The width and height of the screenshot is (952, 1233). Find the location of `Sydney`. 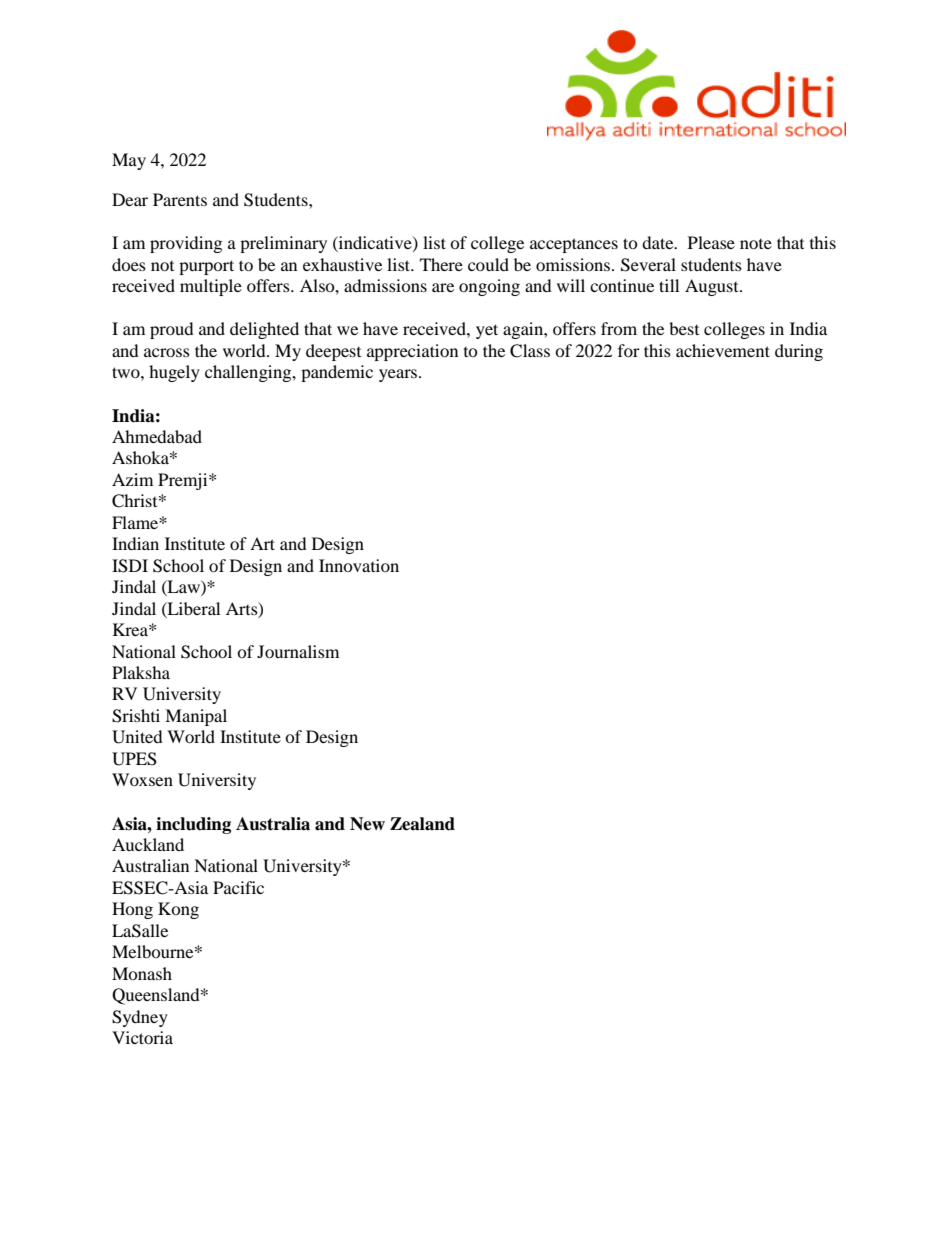

Sydney is located at coordinates (140, 1018).
